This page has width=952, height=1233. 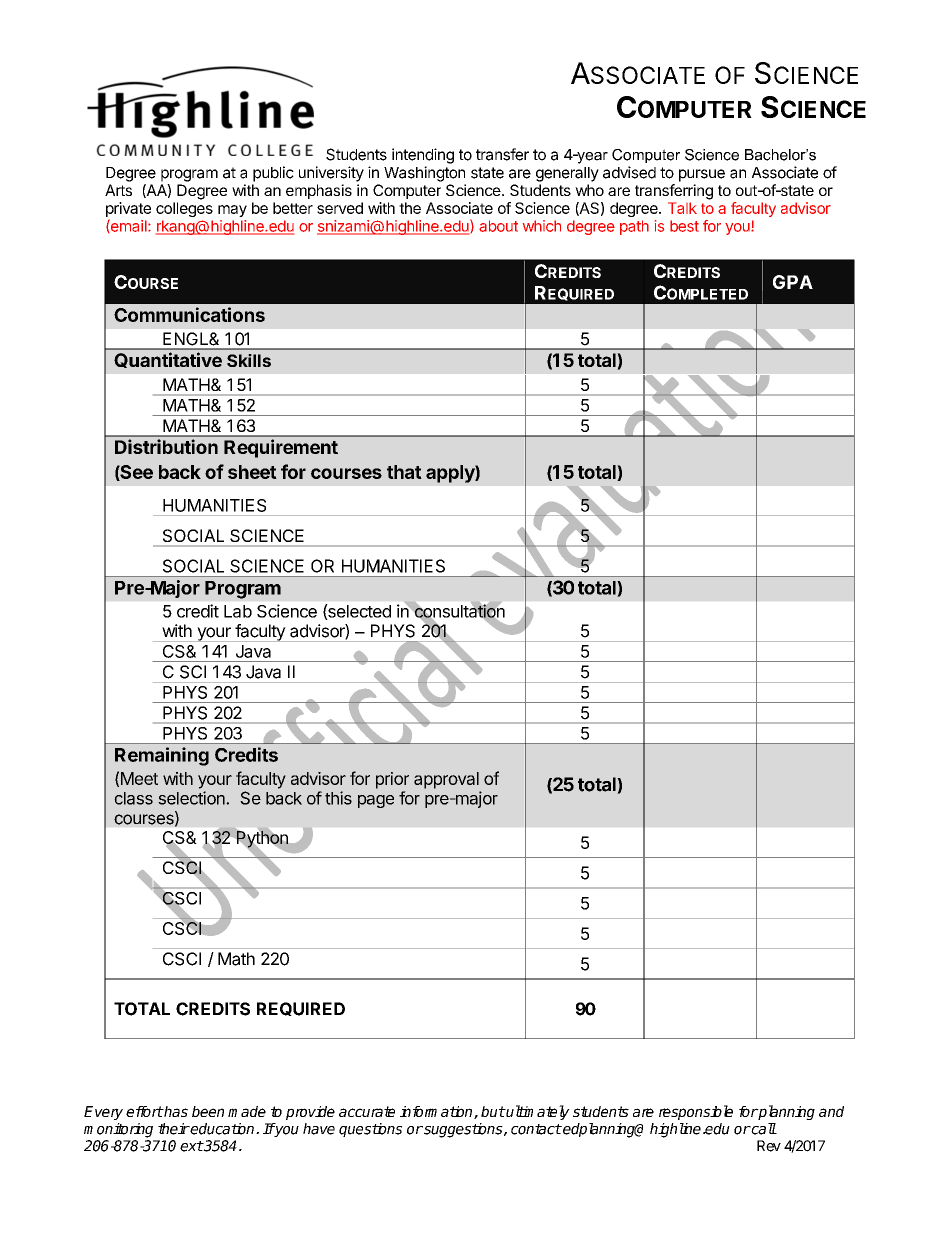 What do you see at coordinates (184, 209) in the page?
I see `colleges` at bounding box center [184, 209].
